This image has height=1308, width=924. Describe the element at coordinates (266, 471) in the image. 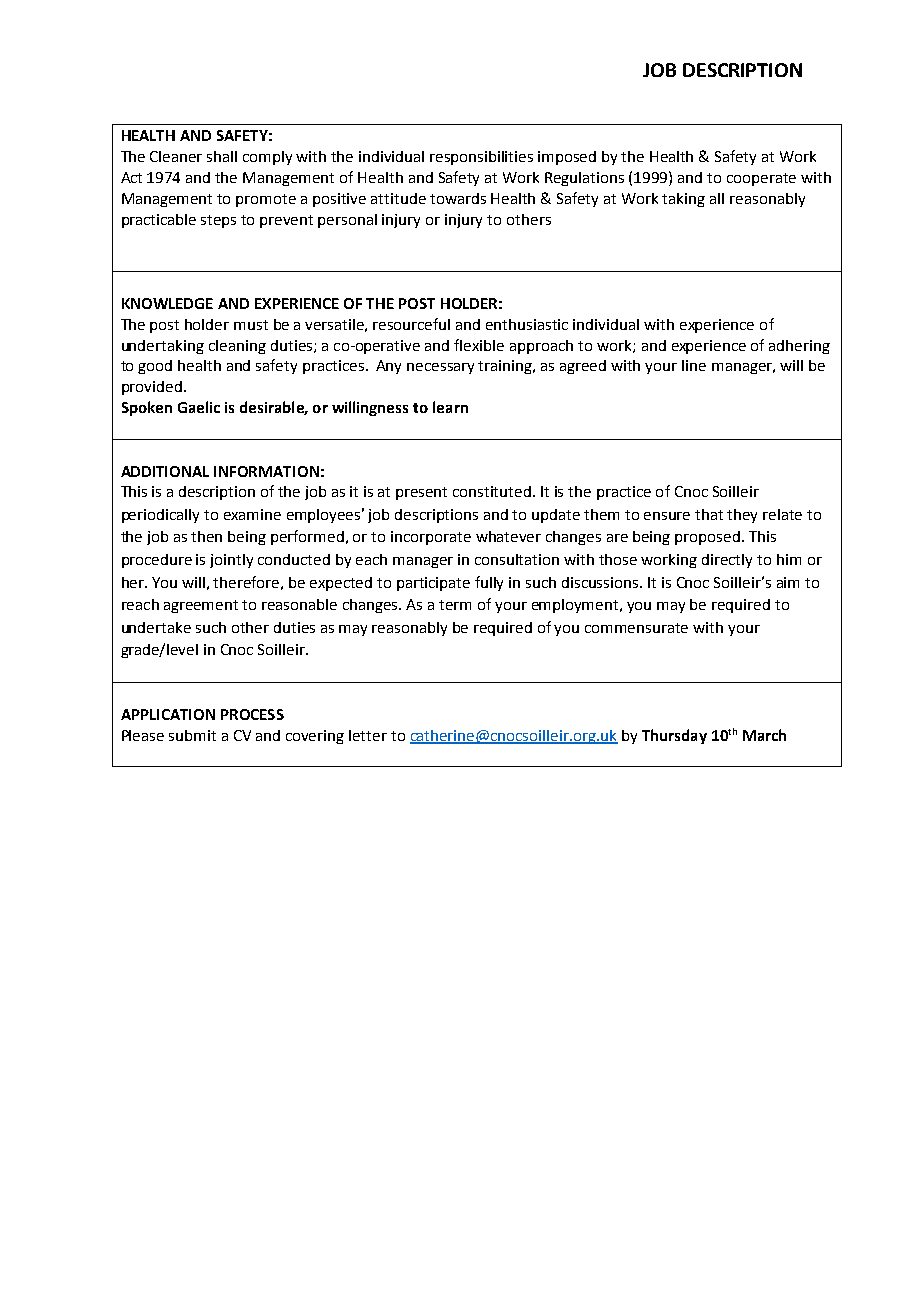

I see `INFORMATION` at that location.
